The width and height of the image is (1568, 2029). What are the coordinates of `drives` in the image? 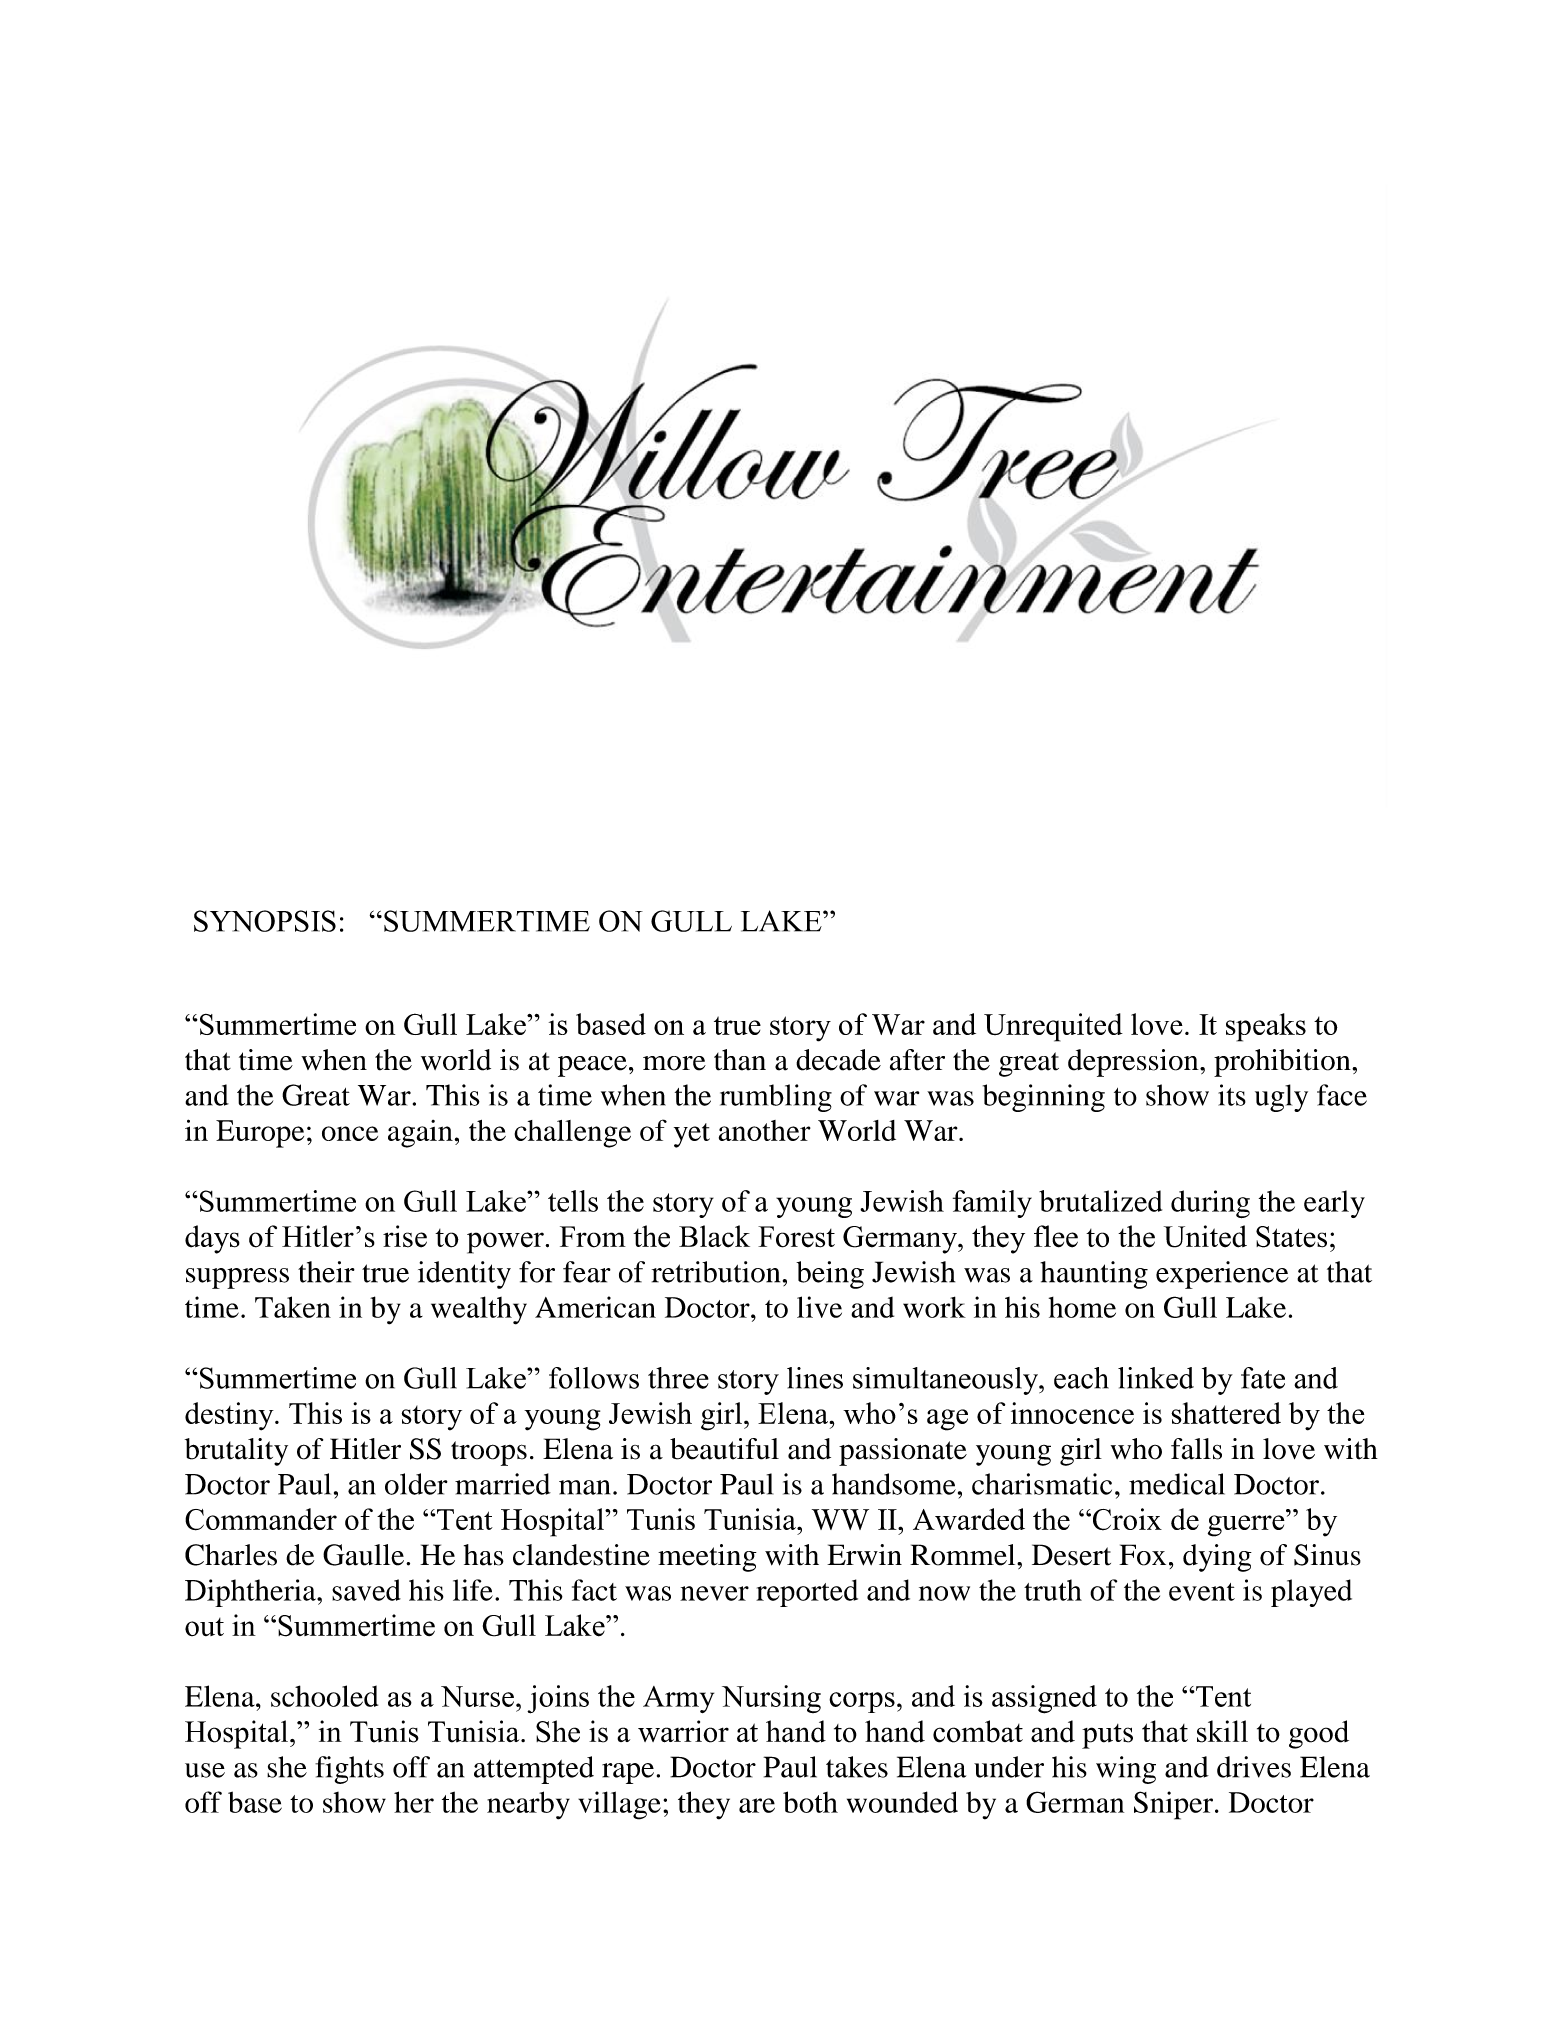 It's located at (1254, 1767).
